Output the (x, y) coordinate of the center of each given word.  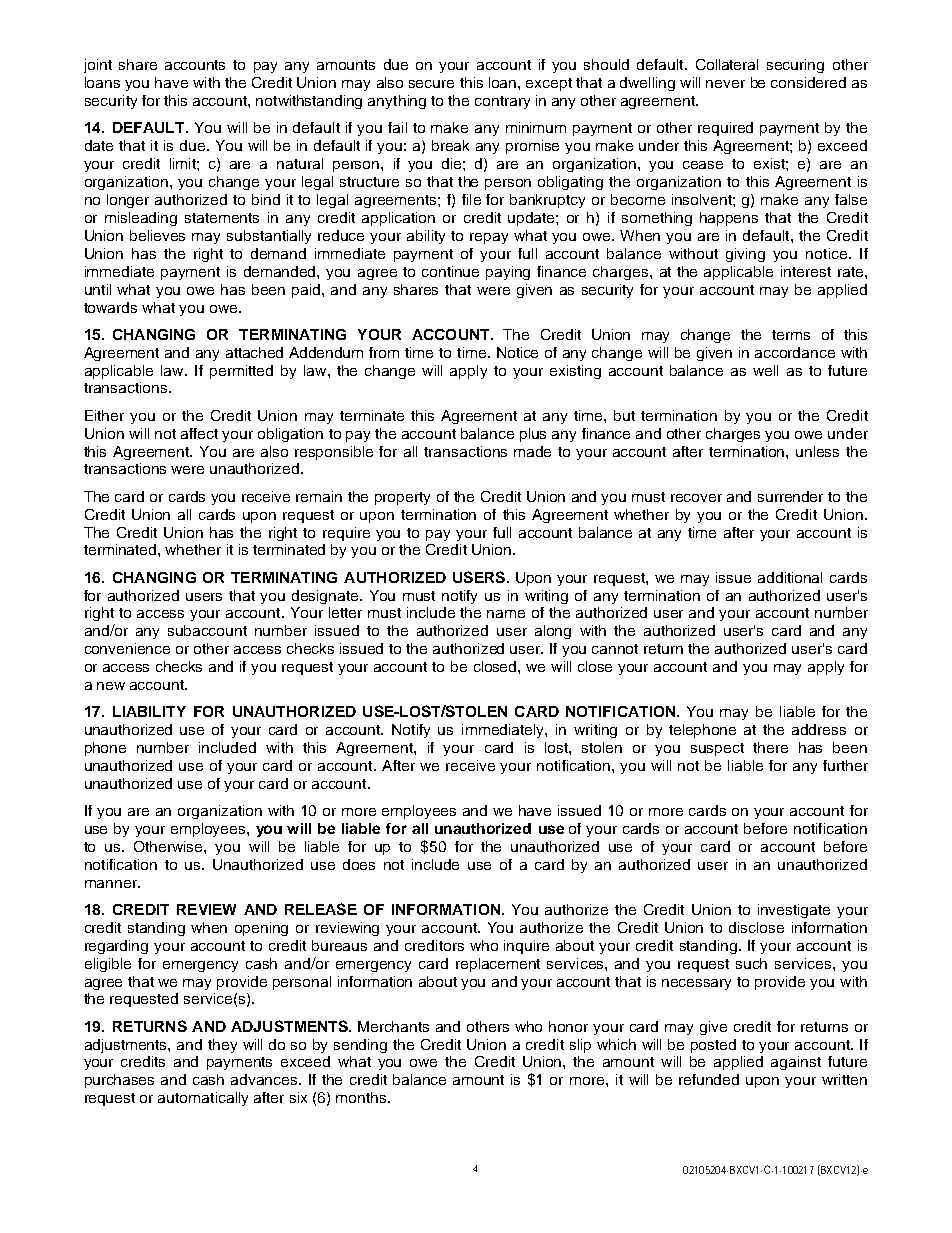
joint (98, 66)
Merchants (393, 1026)
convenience (127, 648)
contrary (502, 102)
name (506, 614)
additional (790, 577)
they (222, 1046)
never (725, 84)
